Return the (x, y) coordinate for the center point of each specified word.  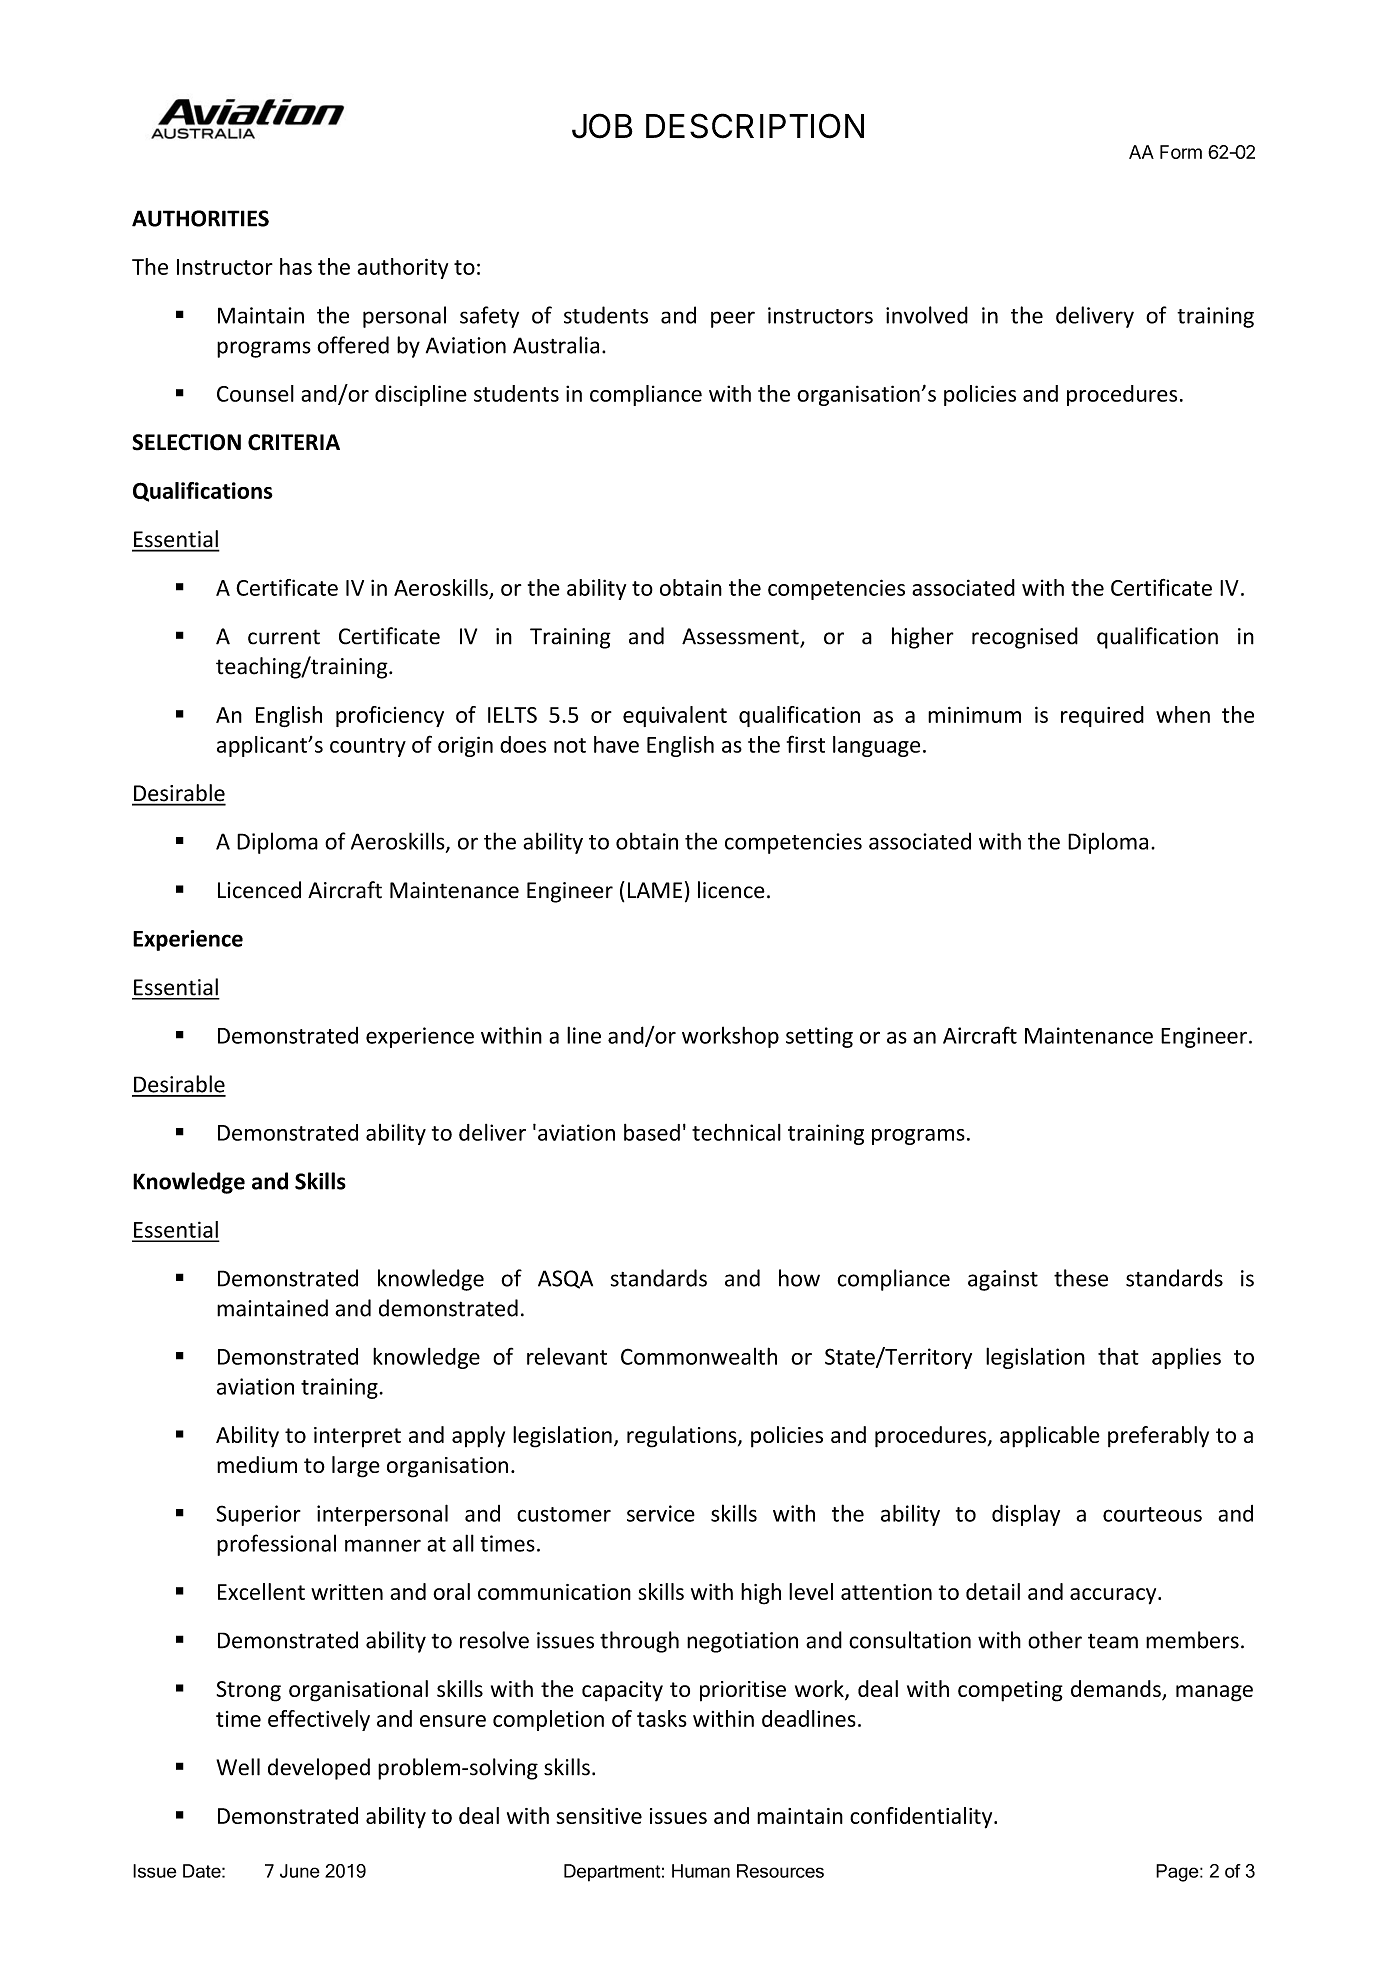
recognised (1025, 638)
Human (701, 1871)
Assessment (741, 637)
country (368, 747)
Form (1181, 152)
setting (819, 1037)
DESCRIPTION (755, 126)
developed (319, 1769)
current (284, 637)
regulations (683, 1437)
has (296, 266)
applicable (1050, 1437)
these (1081, 1278)
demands (1117, 1690)
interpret (357, 1437)
